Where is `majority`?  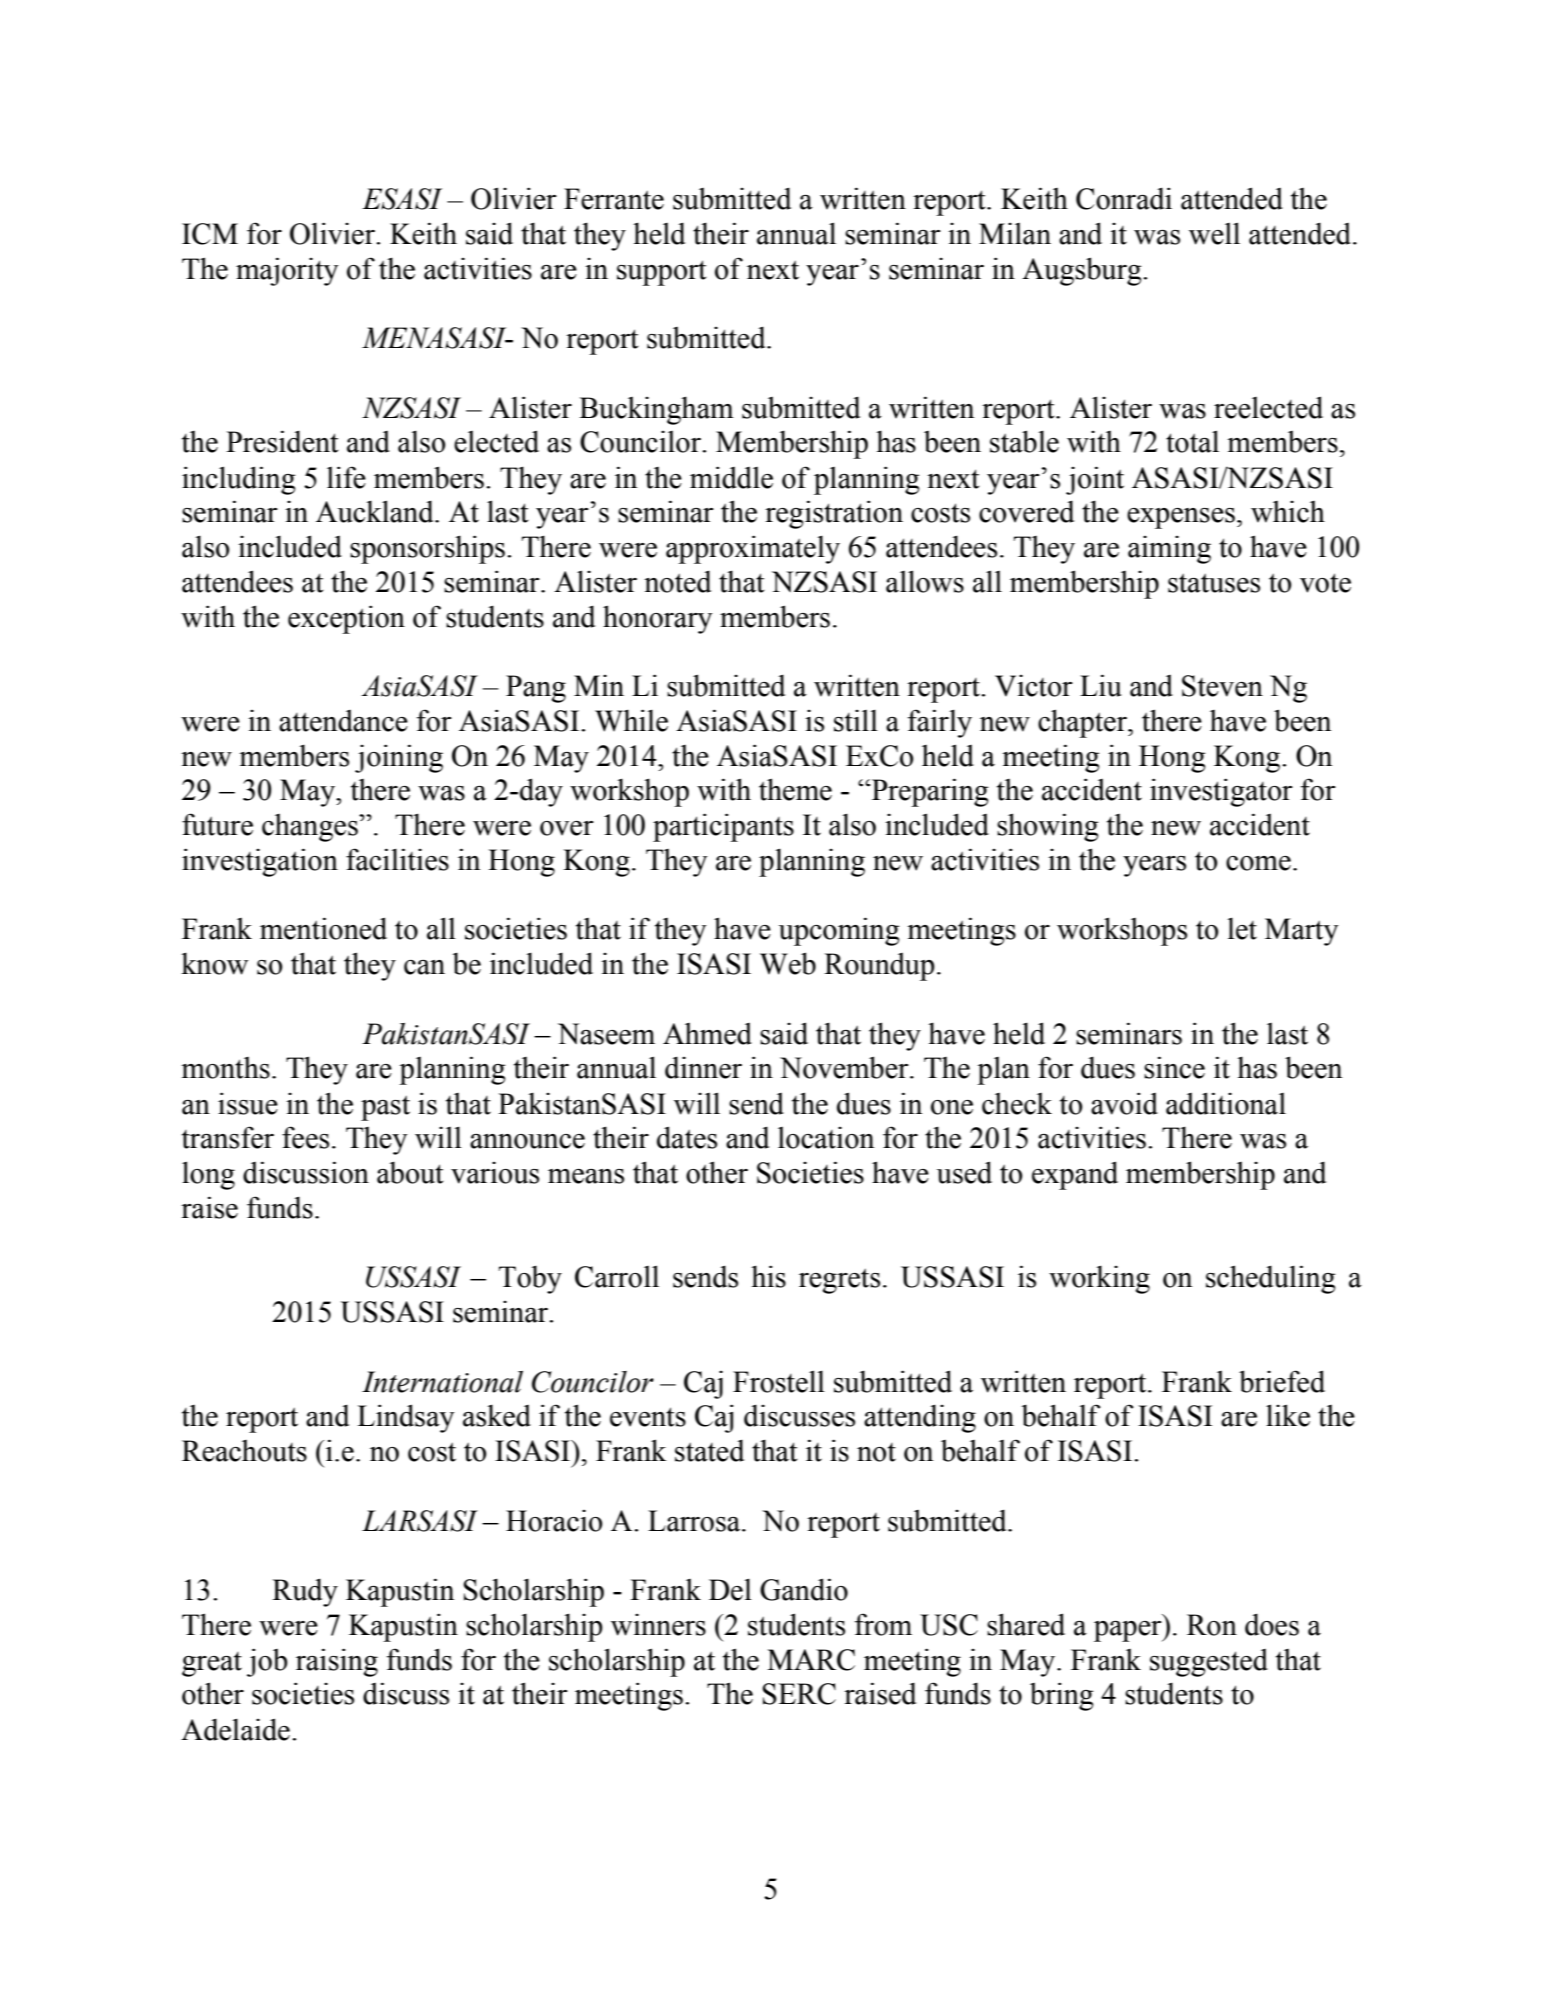 majority is located at coordinates (287, 271).
